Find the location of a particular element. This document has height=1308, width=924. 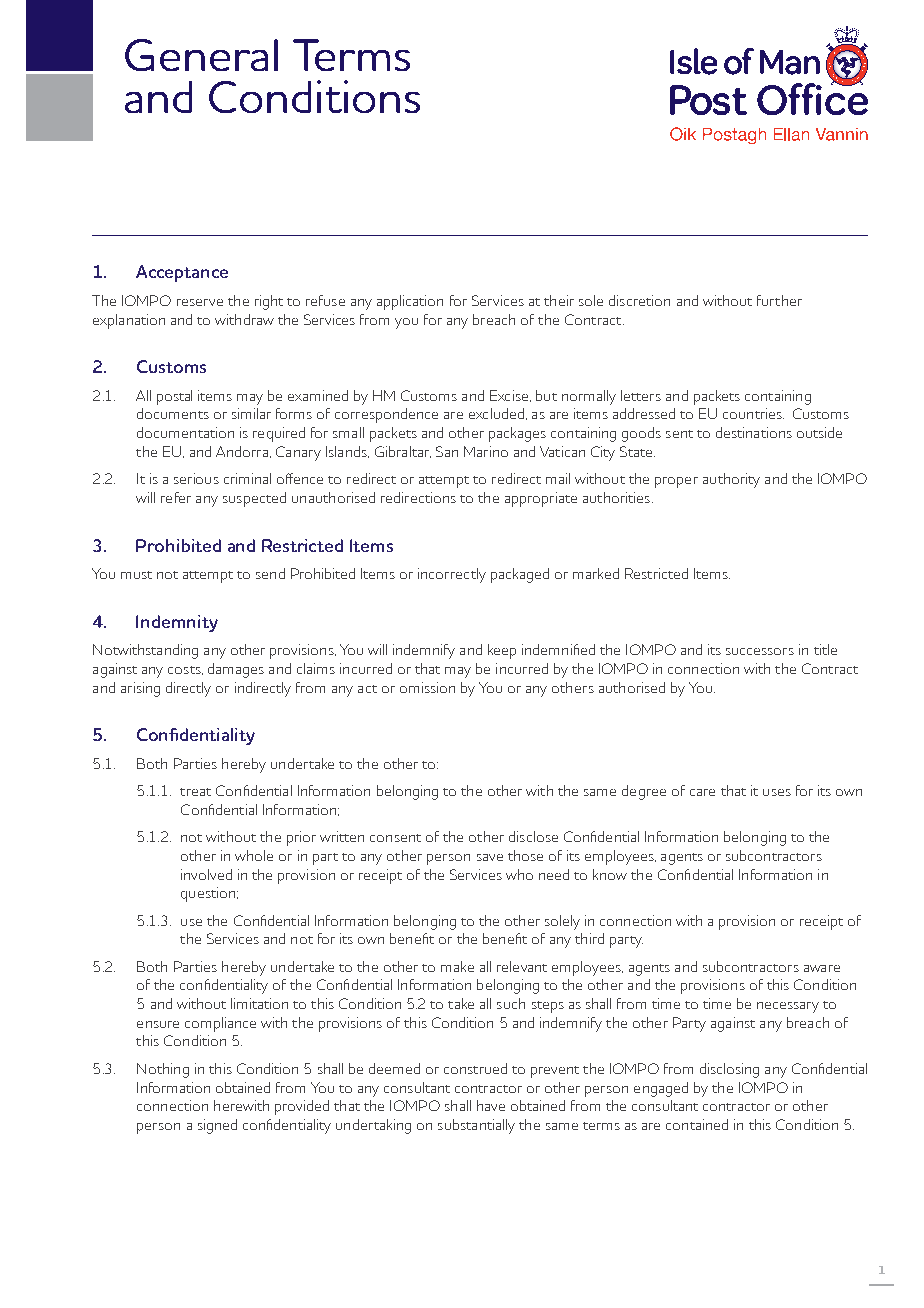

application is located at coordinates (410, 302).
